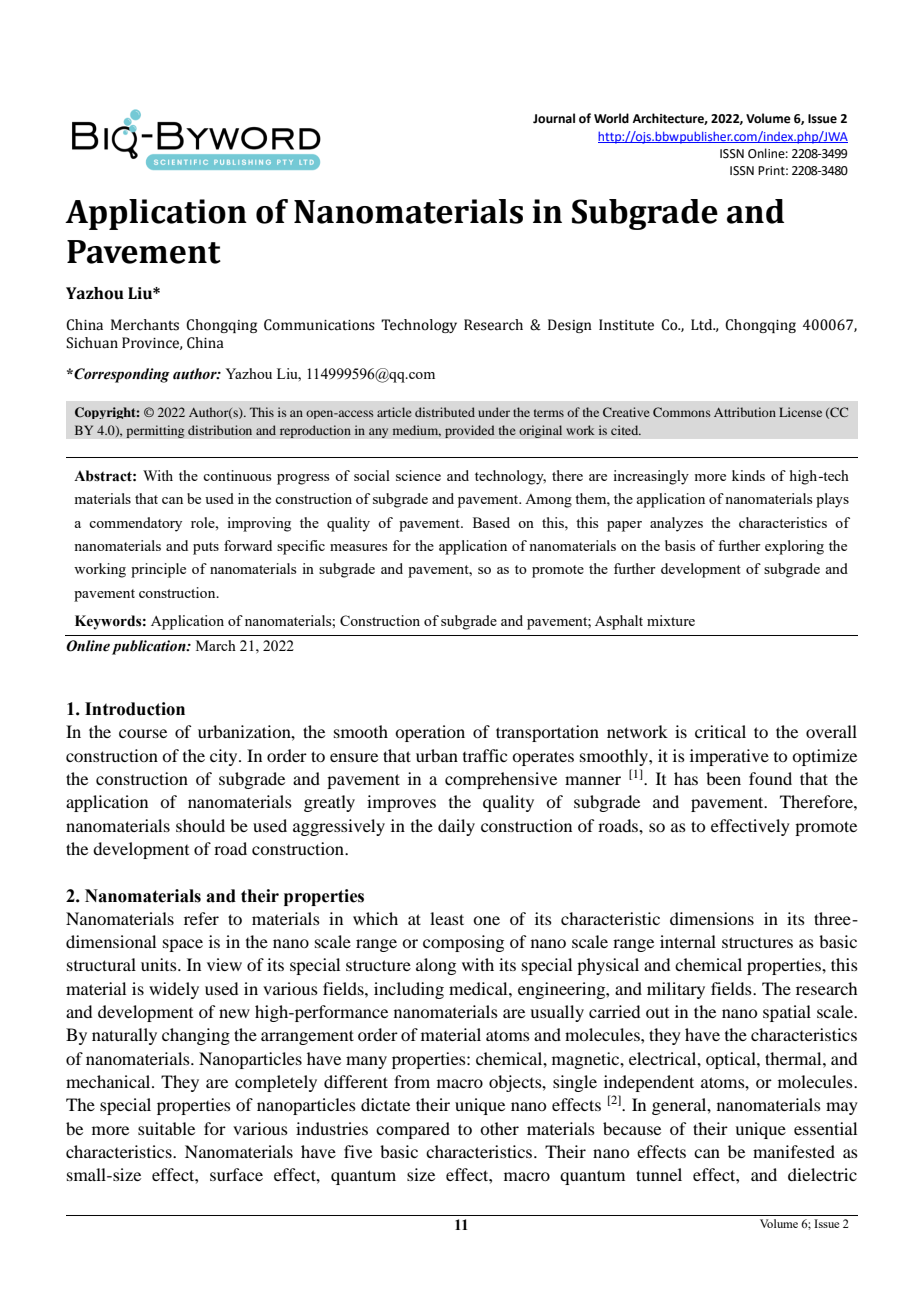 The height and width of the screenshot is (1308, 924). What do you see at coordinates (499, 1128) in the screenshot?
I see `other` at bounding box center [499, 1128].
